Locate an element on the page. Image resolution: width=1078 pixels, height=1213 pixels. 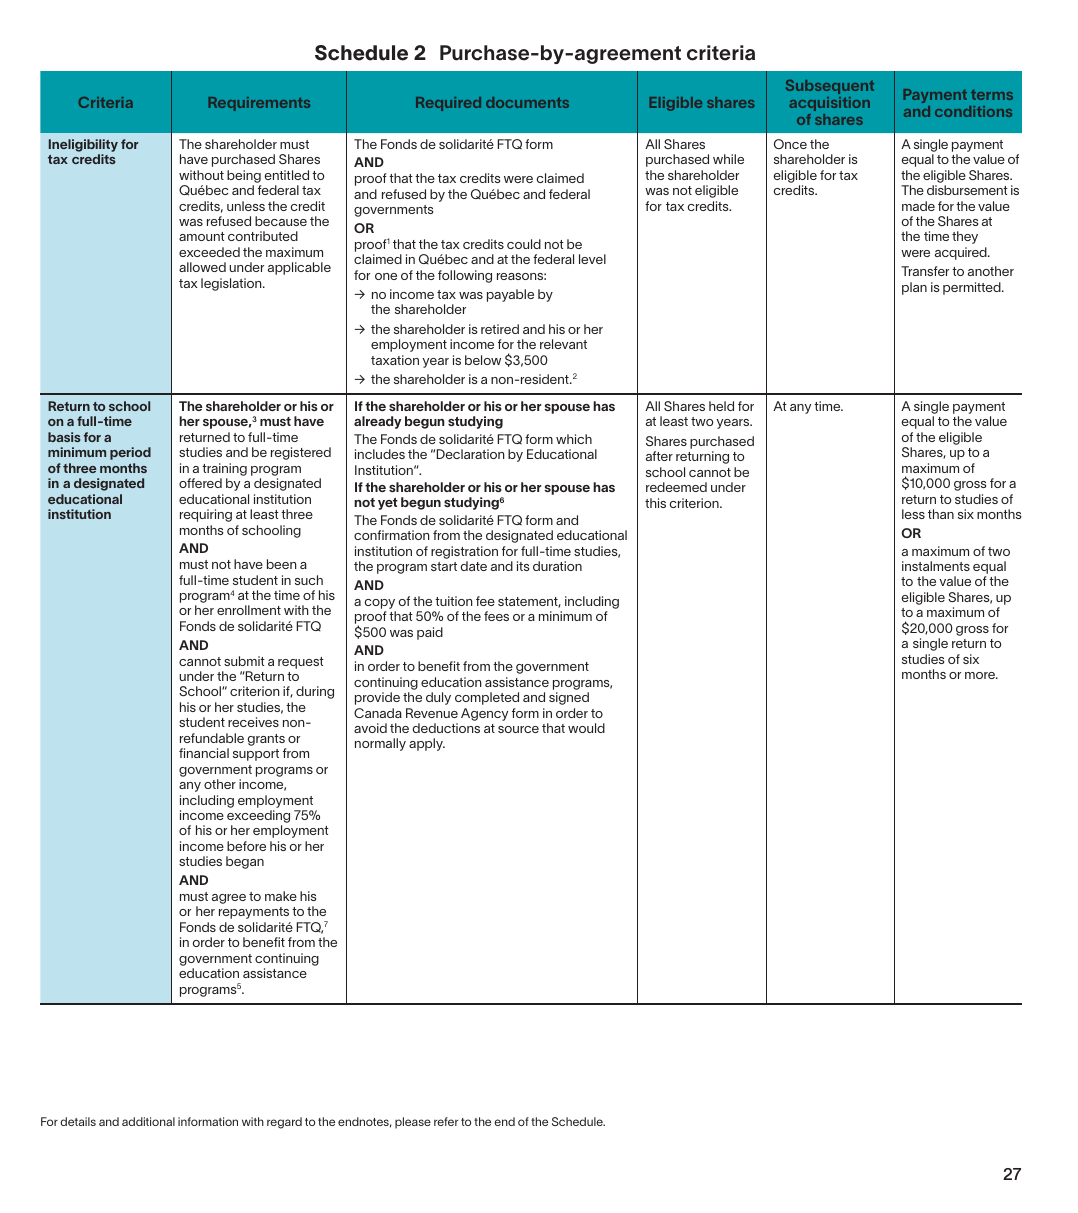
enrollment is located at coordinates (249, 610).
